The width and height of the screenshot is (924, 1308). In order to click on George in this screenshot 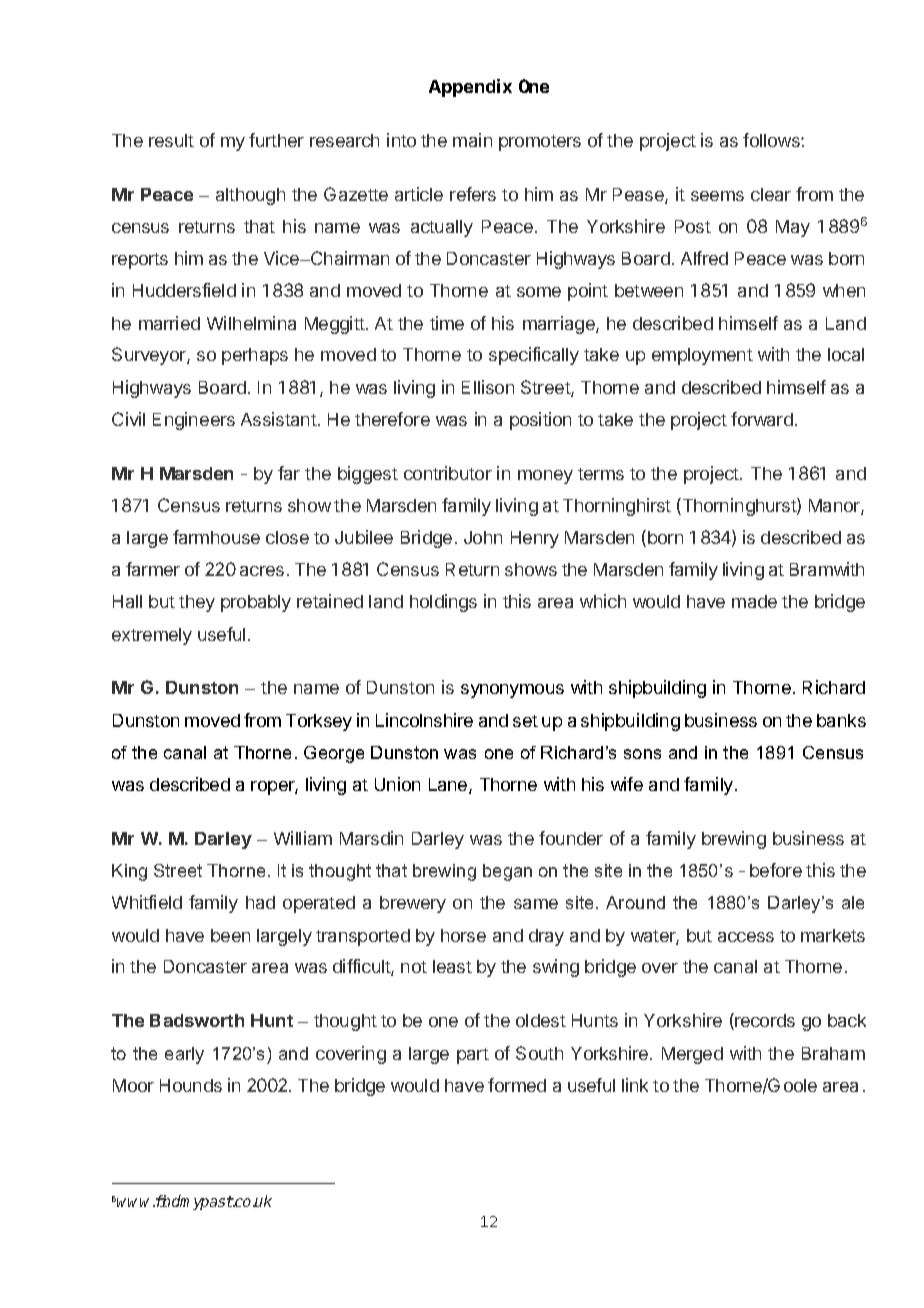, I will do `click(334, 754)`.
